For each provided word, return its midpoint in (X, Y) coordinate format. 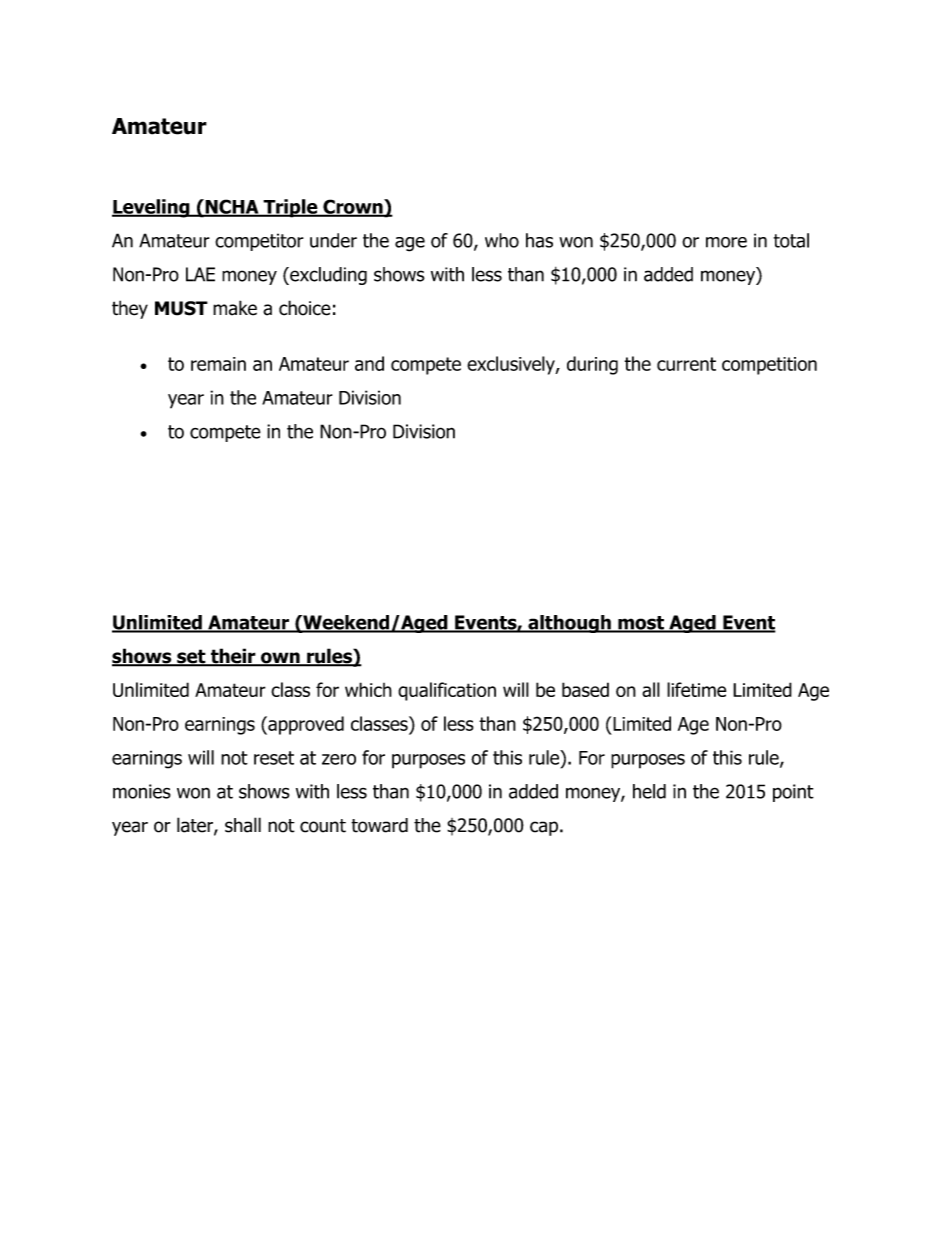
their (233, 657)
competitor (259, 242)
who (502, 240)
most (641, 624)
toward (379, 825)
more (726, 242)
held (649, 791)
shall (243, 825)
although (569, 624)
